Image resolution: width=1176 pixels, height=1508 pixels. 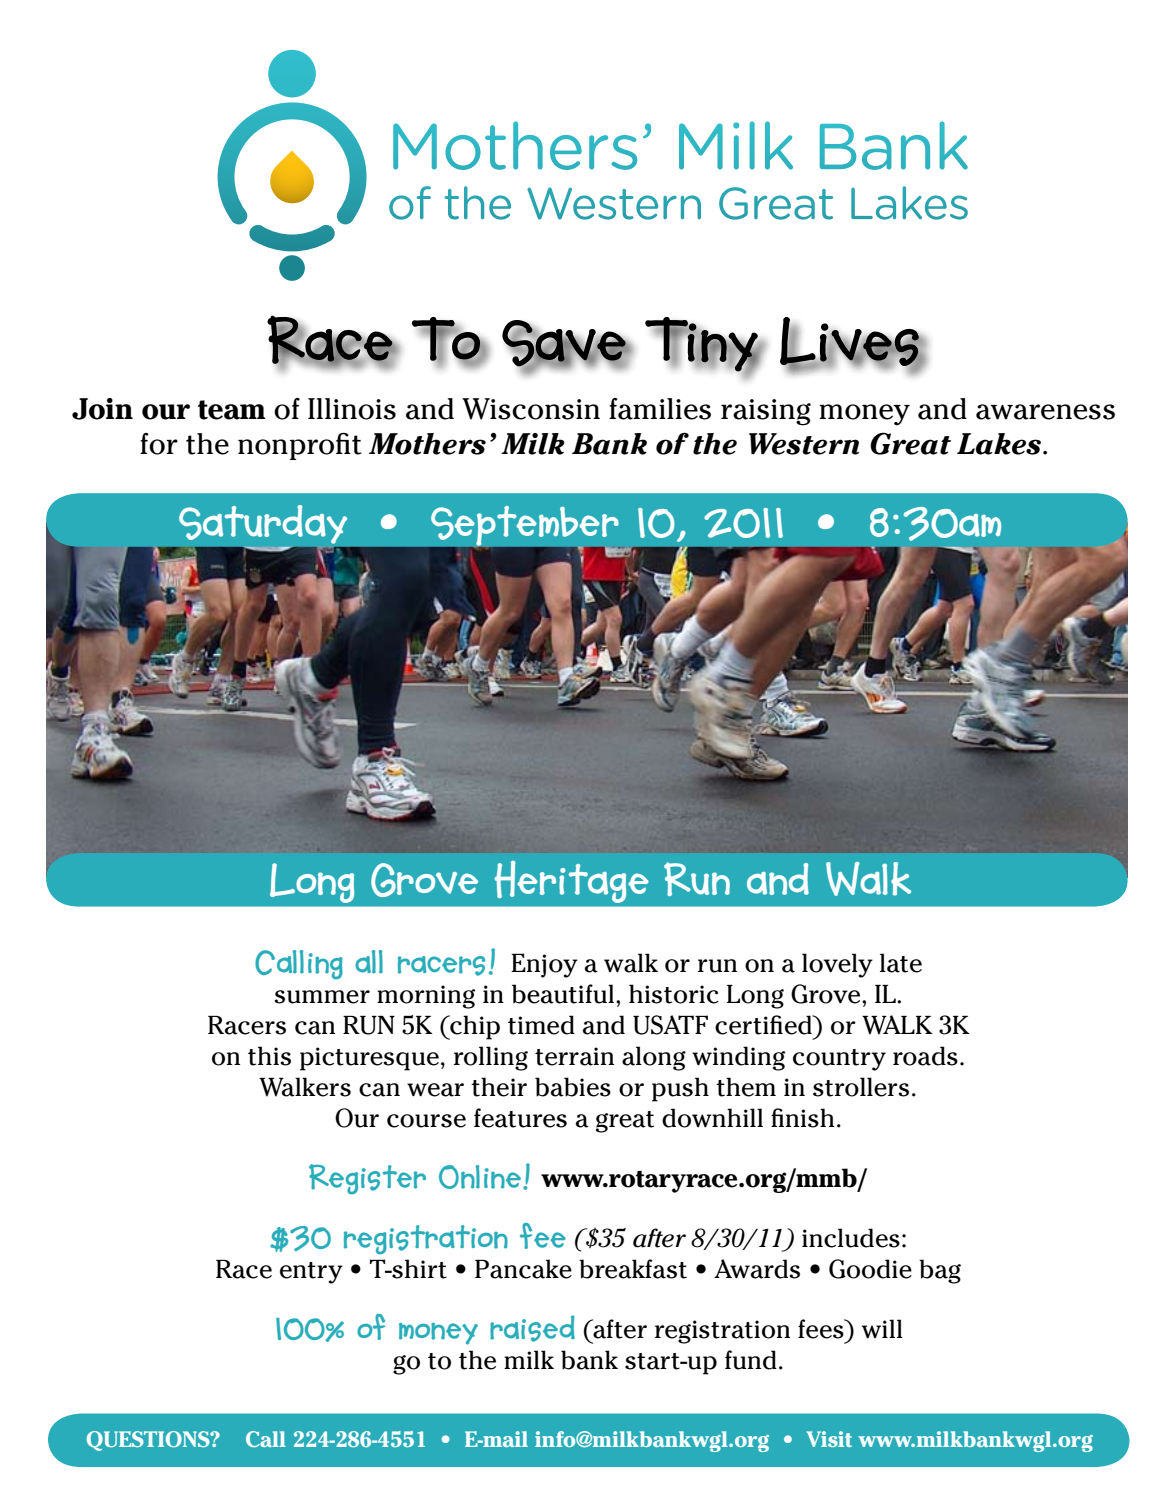 I want to click on entry, so click(x=311, y=1273).
